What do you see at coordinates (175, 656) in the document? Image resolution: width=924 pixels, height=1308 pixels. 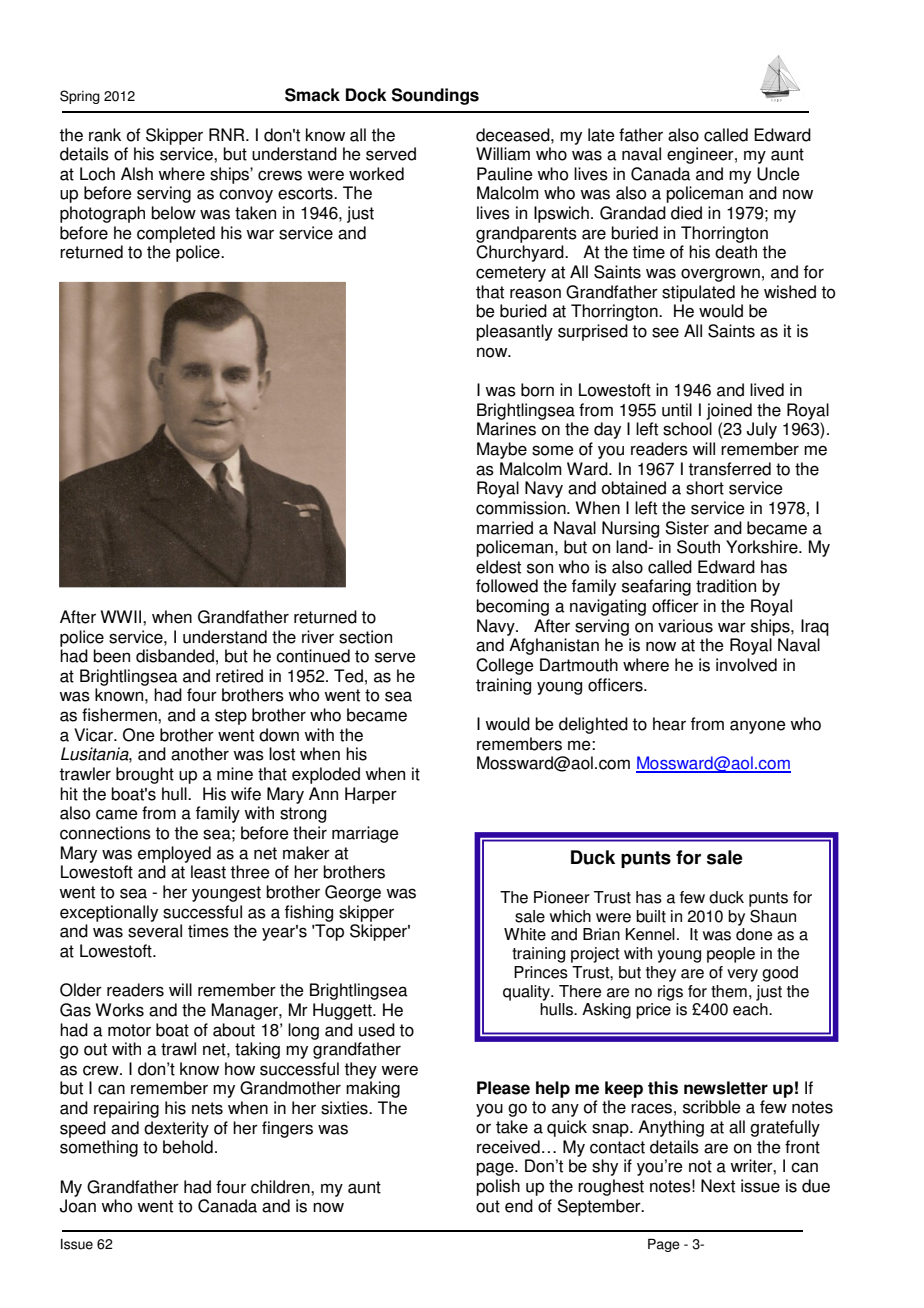 I see `disbanded` at bounding box center [175, 656].
